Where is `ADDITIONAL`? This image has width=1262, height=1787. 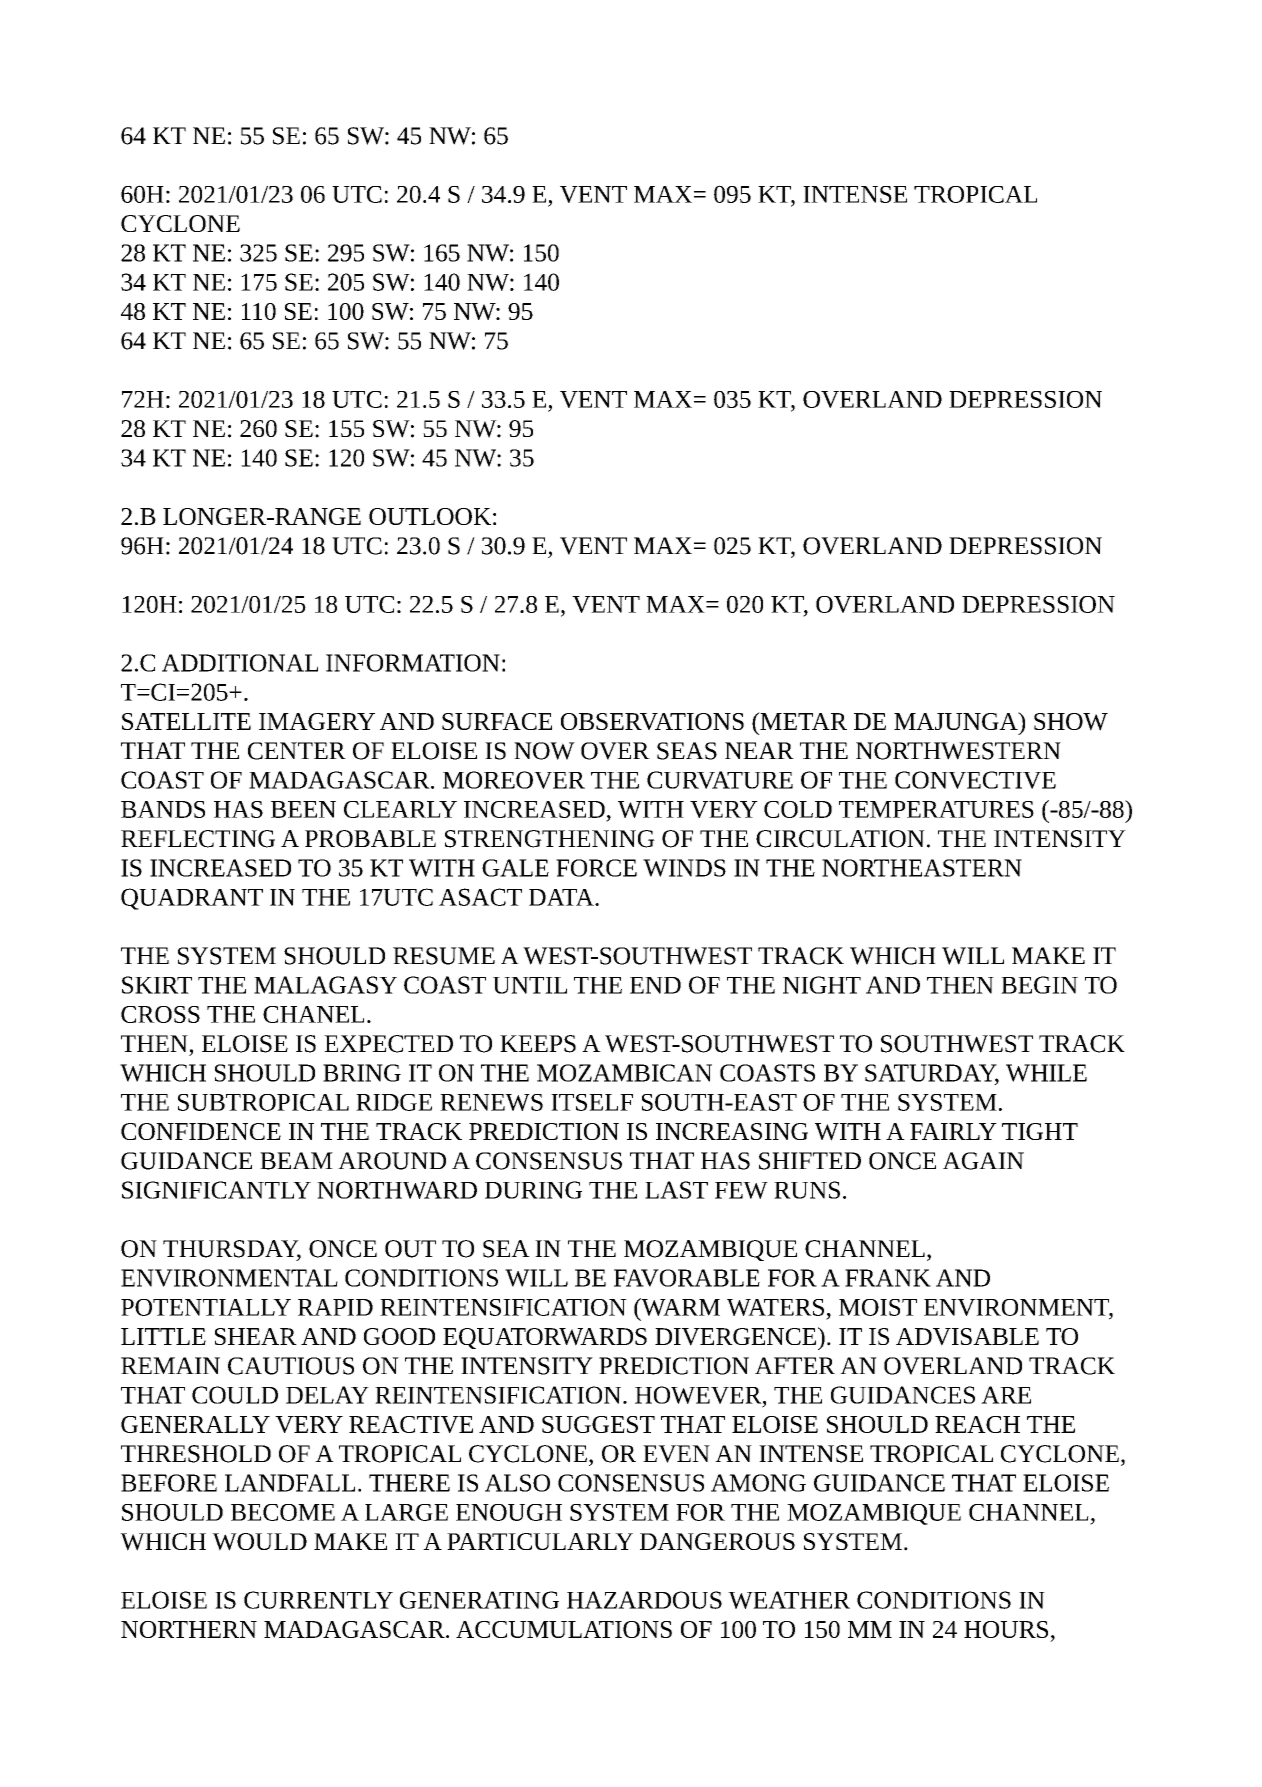
ADDITIONAL is located at coordinates (240, 663).
